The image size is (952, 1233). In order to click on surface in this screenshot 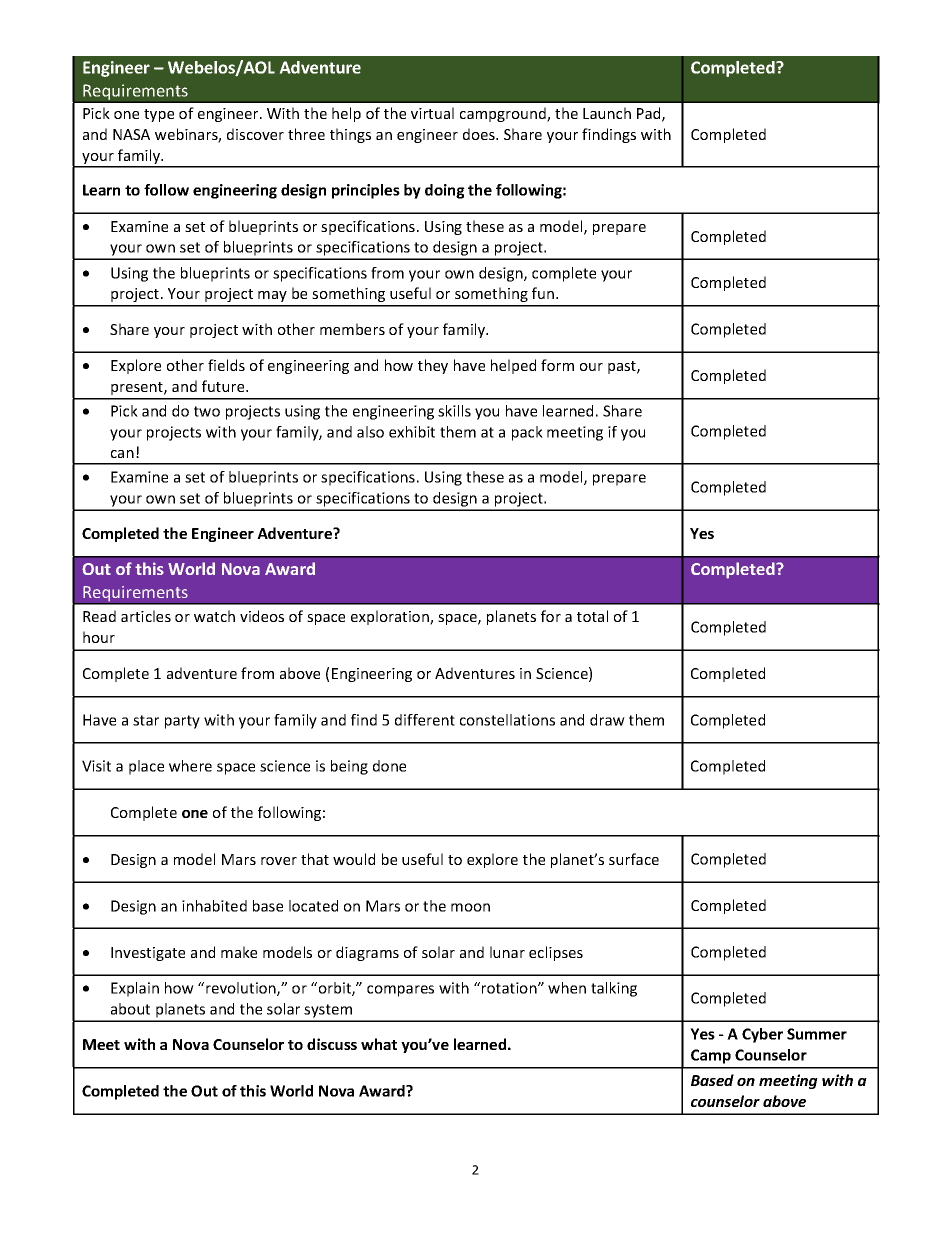, I will do `click(634, 859)`.
